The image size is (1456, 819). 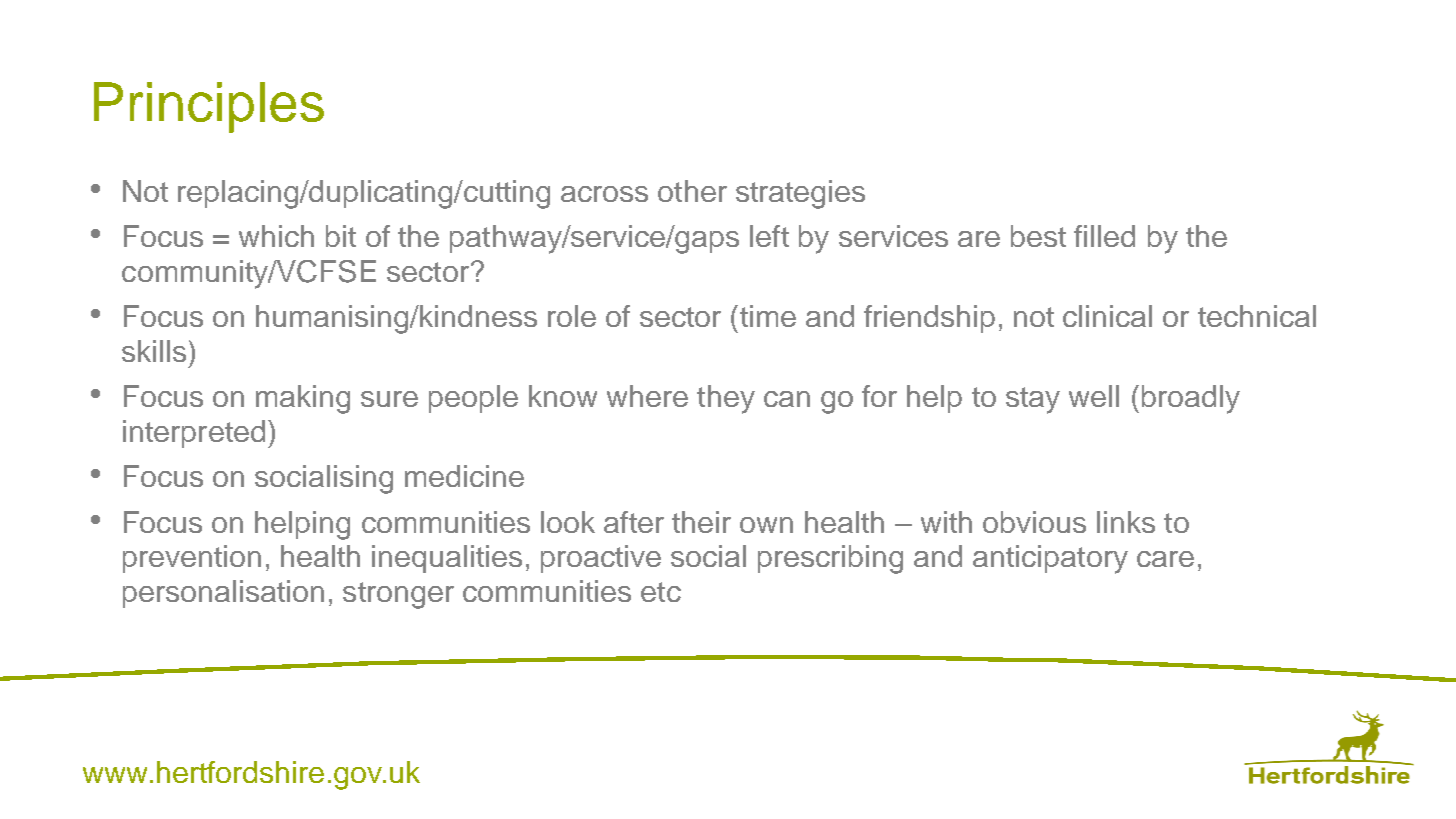 I want to click on filled, so click(x=1104, y=236).
